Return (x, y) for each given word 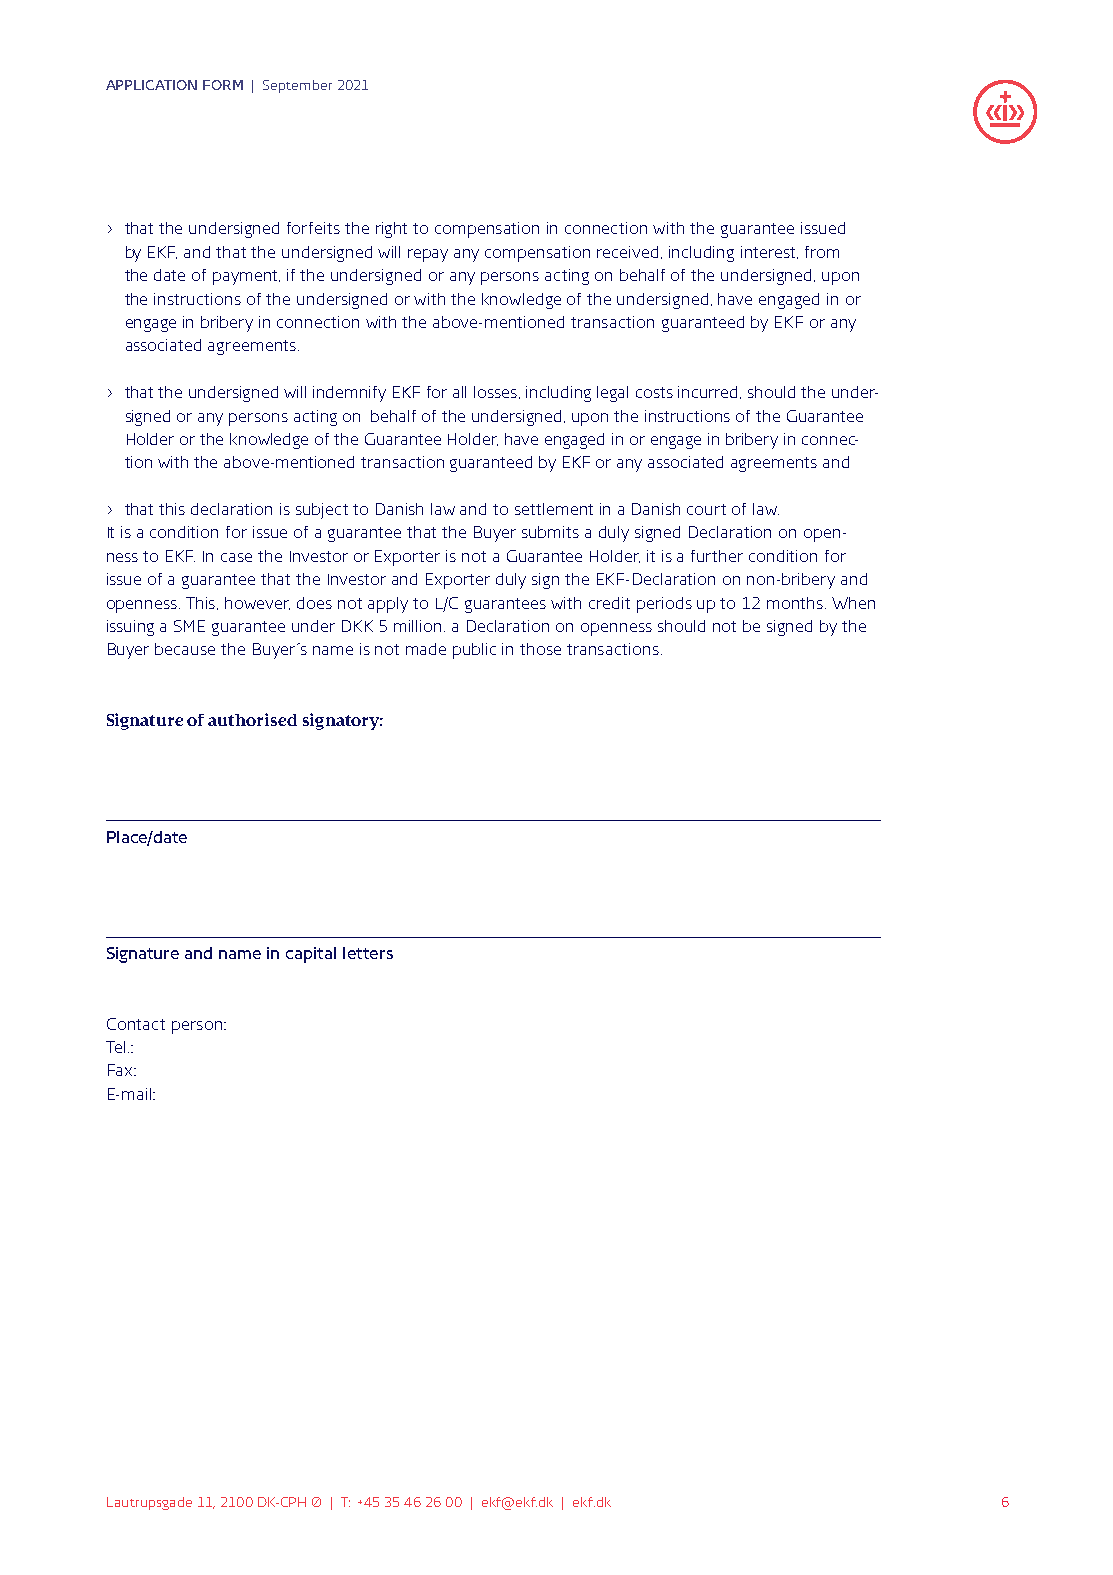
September (297, 86)
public (474, 651)
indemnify (349, 394)
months (796, 603)
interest (769, 252)
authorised (252, 719)
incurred (709, 392)
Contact (136, 1024)
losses (497, 392)
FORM (223, 85)
